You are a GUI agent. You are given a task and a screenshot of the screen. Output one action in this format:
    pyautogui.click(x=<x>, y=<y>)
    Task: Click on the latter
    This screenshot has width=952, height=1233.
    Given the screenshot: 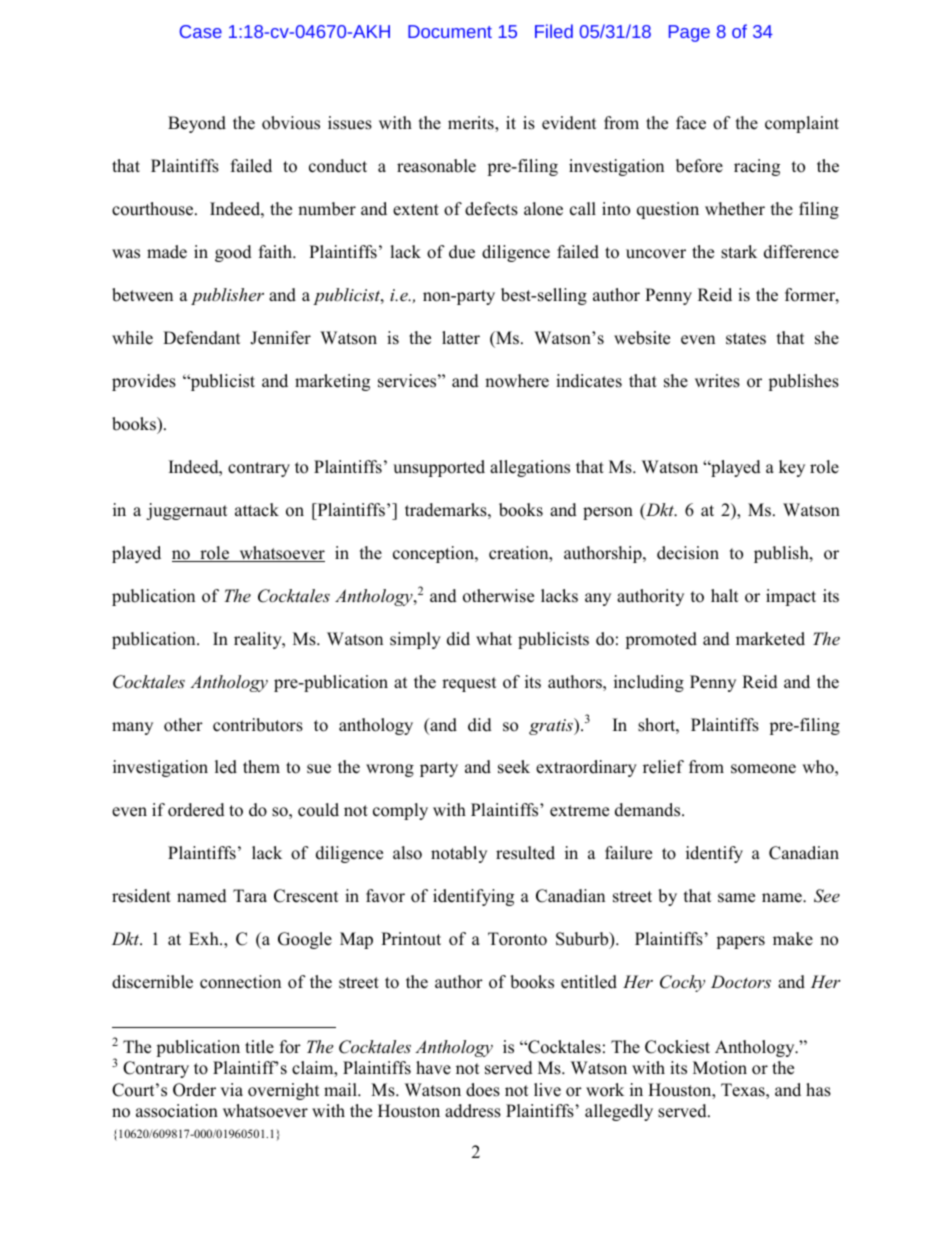 What is the action you would take?
    pyautogui.click(x=461, y=338)
